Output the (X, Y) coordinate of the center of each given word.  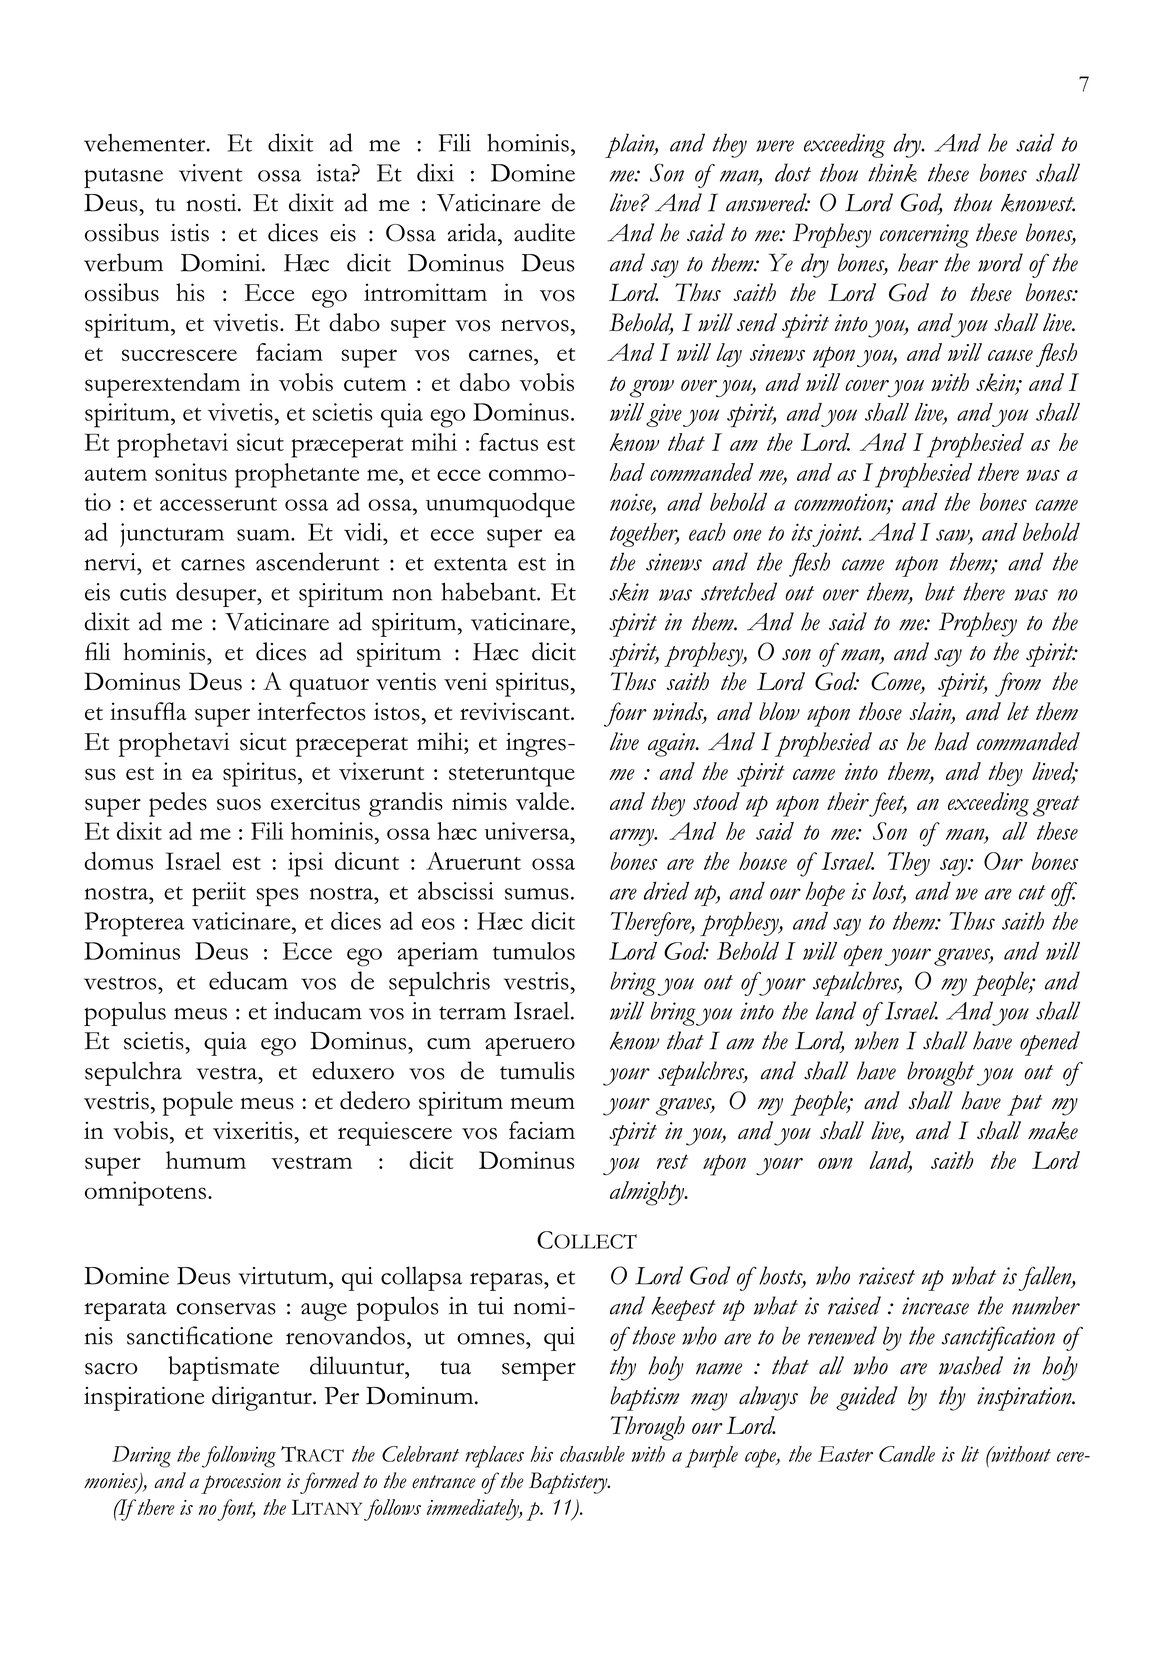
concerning (924, 236)
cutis (143, 592)
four (625, 714)
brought (940, 1073)
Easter (845, 1454)
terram (472, 1013)
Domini (222, 263)
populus (125, 1014)
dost (793, 172)
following (239, 1457)
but (940, 592)
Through (648, 1428)
